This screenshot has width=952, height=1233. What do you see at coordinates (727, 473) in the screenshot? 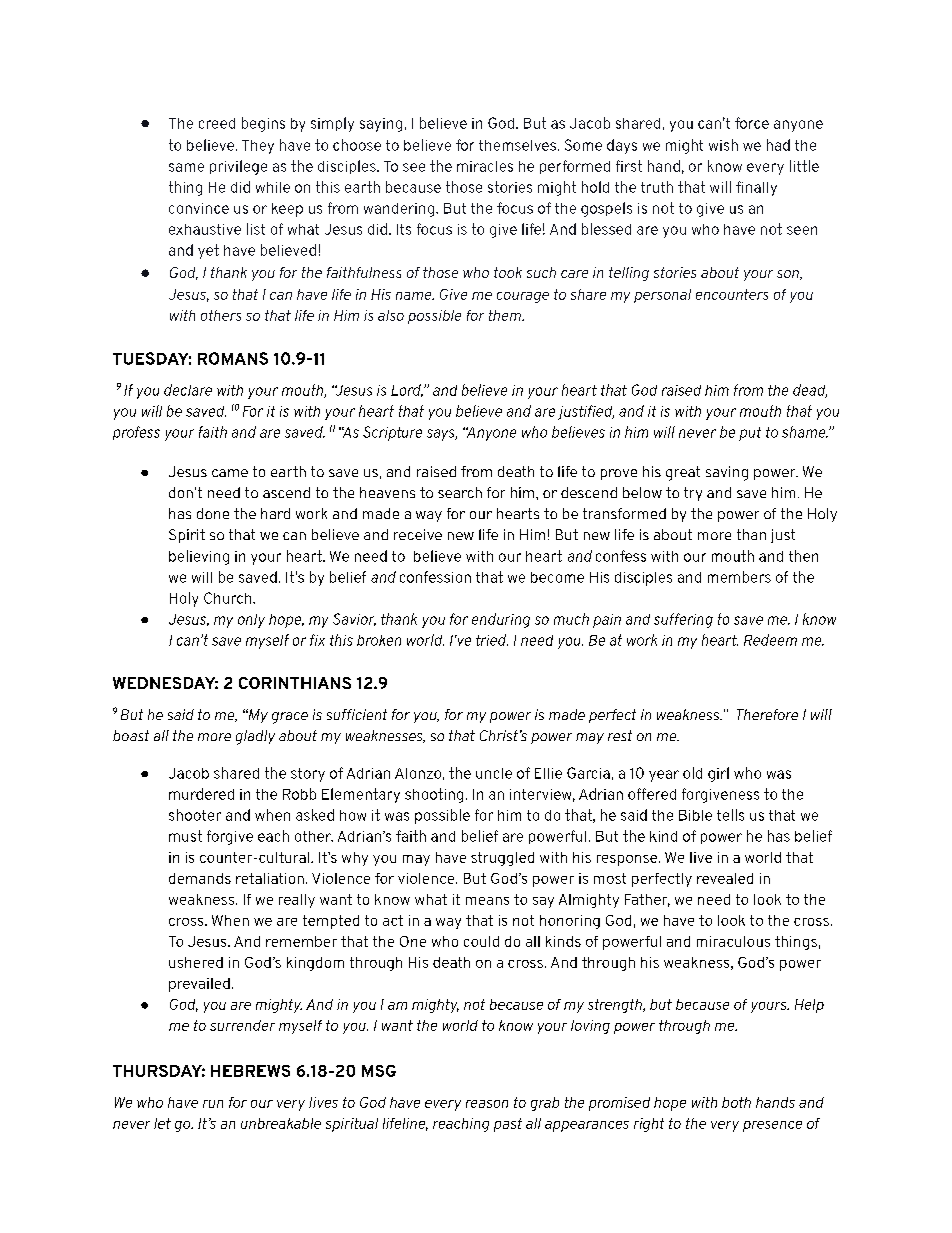
I see `saving` at bounding box center [727, 473].
